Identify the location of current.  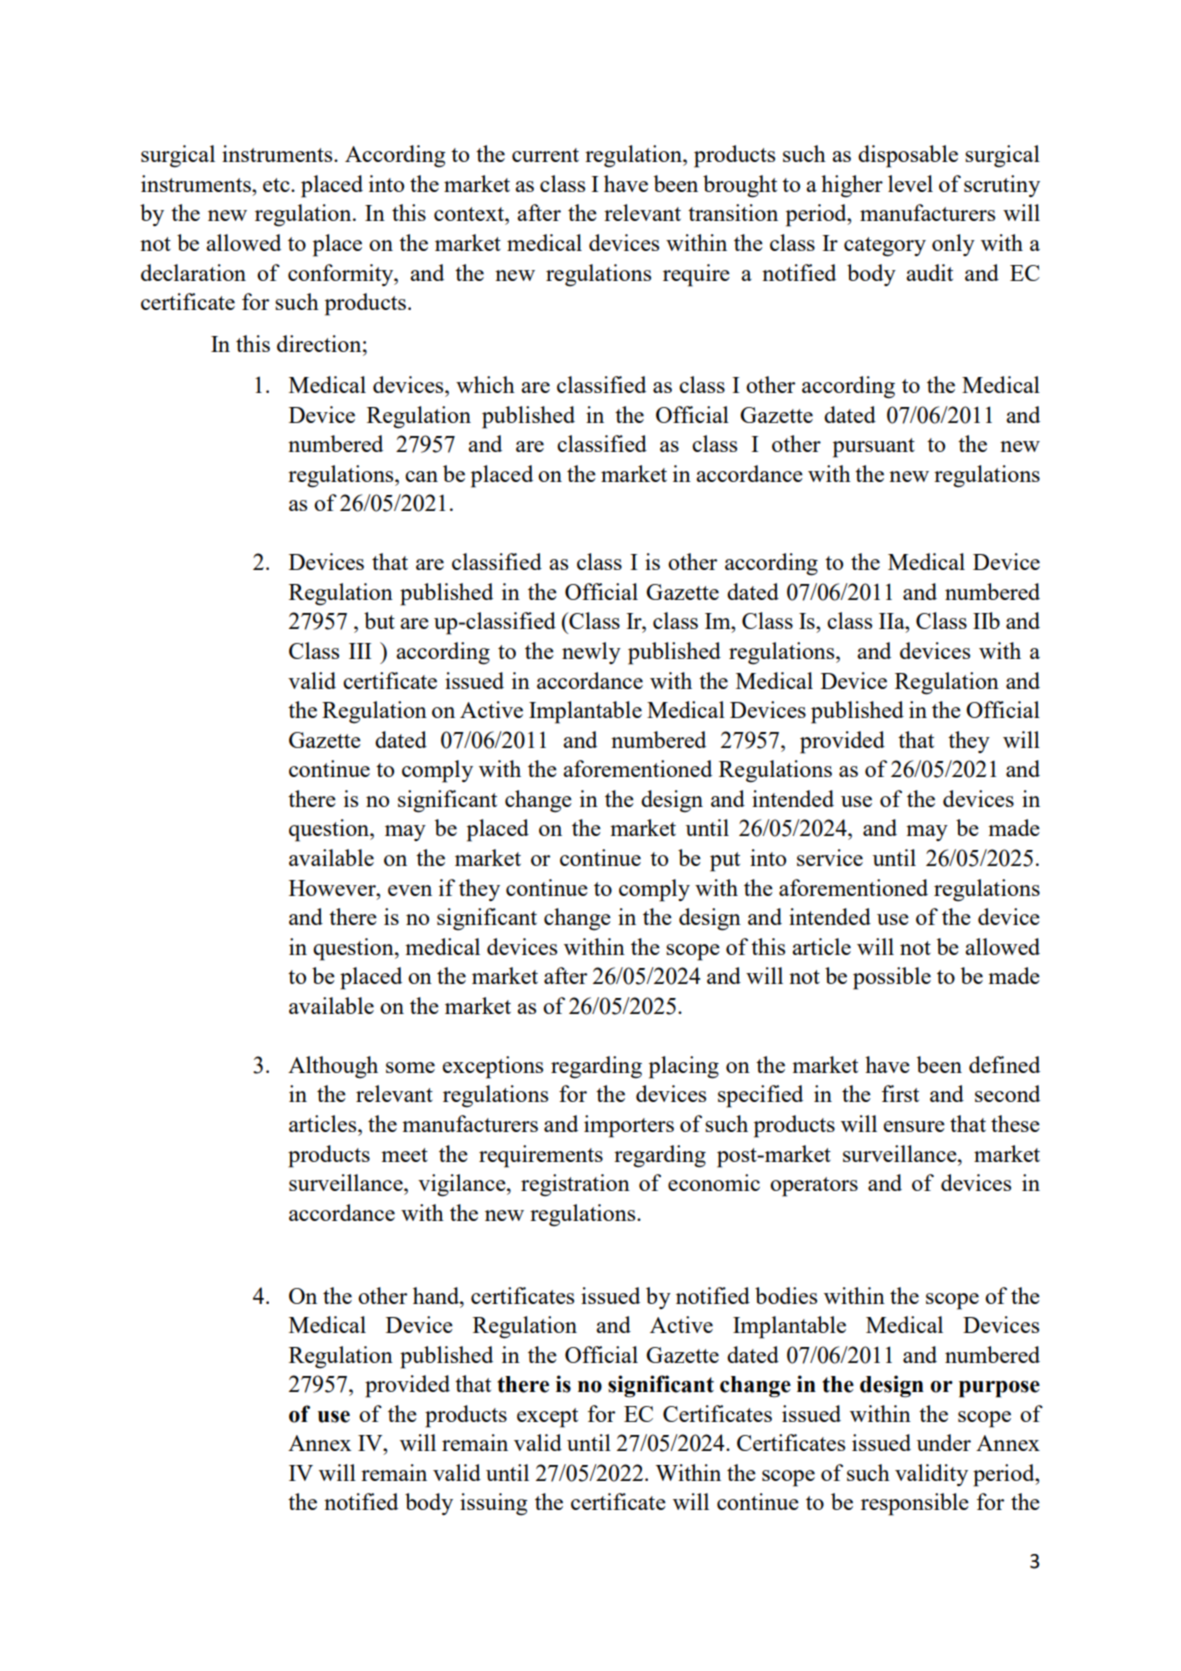
(545, 155).
